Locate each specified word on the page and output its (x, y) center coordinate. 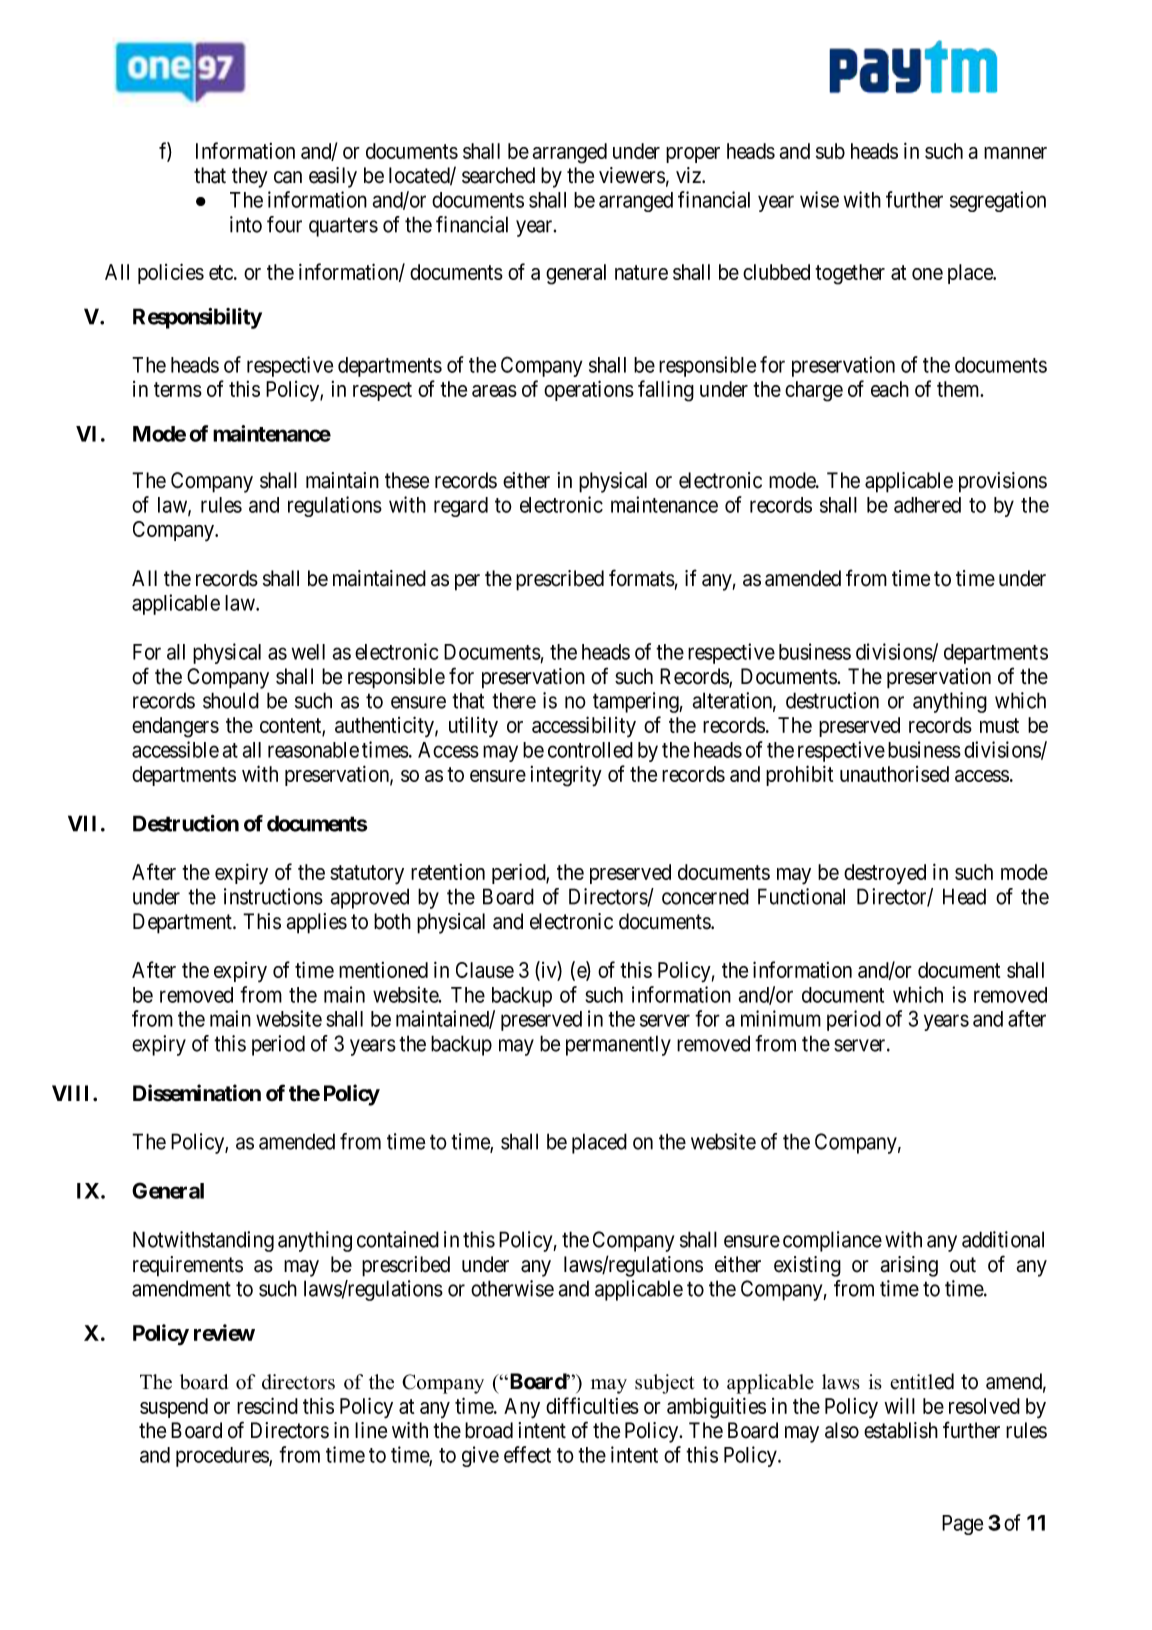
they (250, 177)
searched (498, 175)
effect (527, 1454)
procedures (223, 1457)
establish (901, 1430)
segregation (998, 201)
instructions (273, 896)
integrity (566, 776)
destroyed (885, 874)
